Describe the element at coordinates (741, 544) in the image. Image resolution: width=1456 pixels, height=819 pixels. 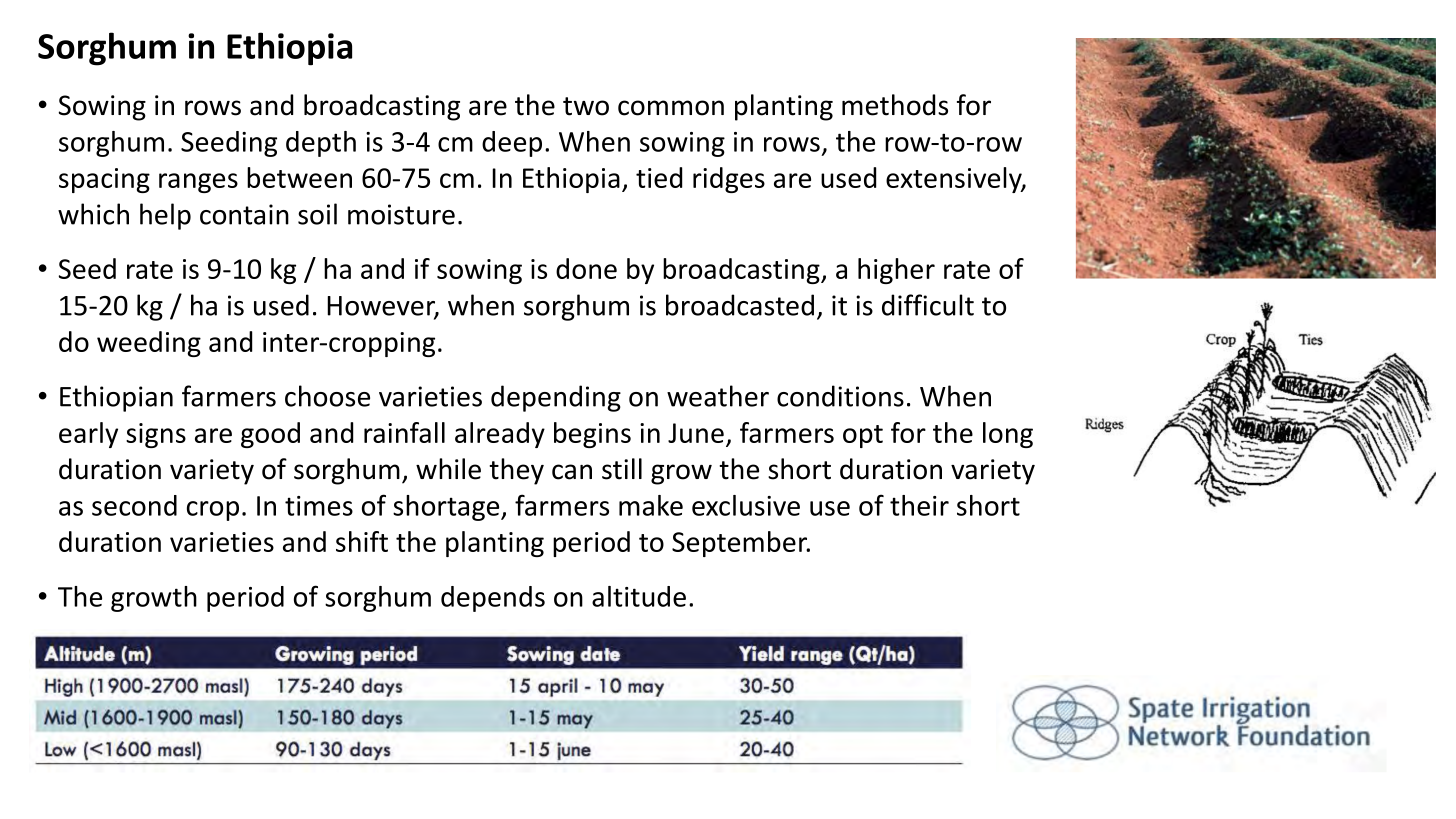
I see `September` at that location.
